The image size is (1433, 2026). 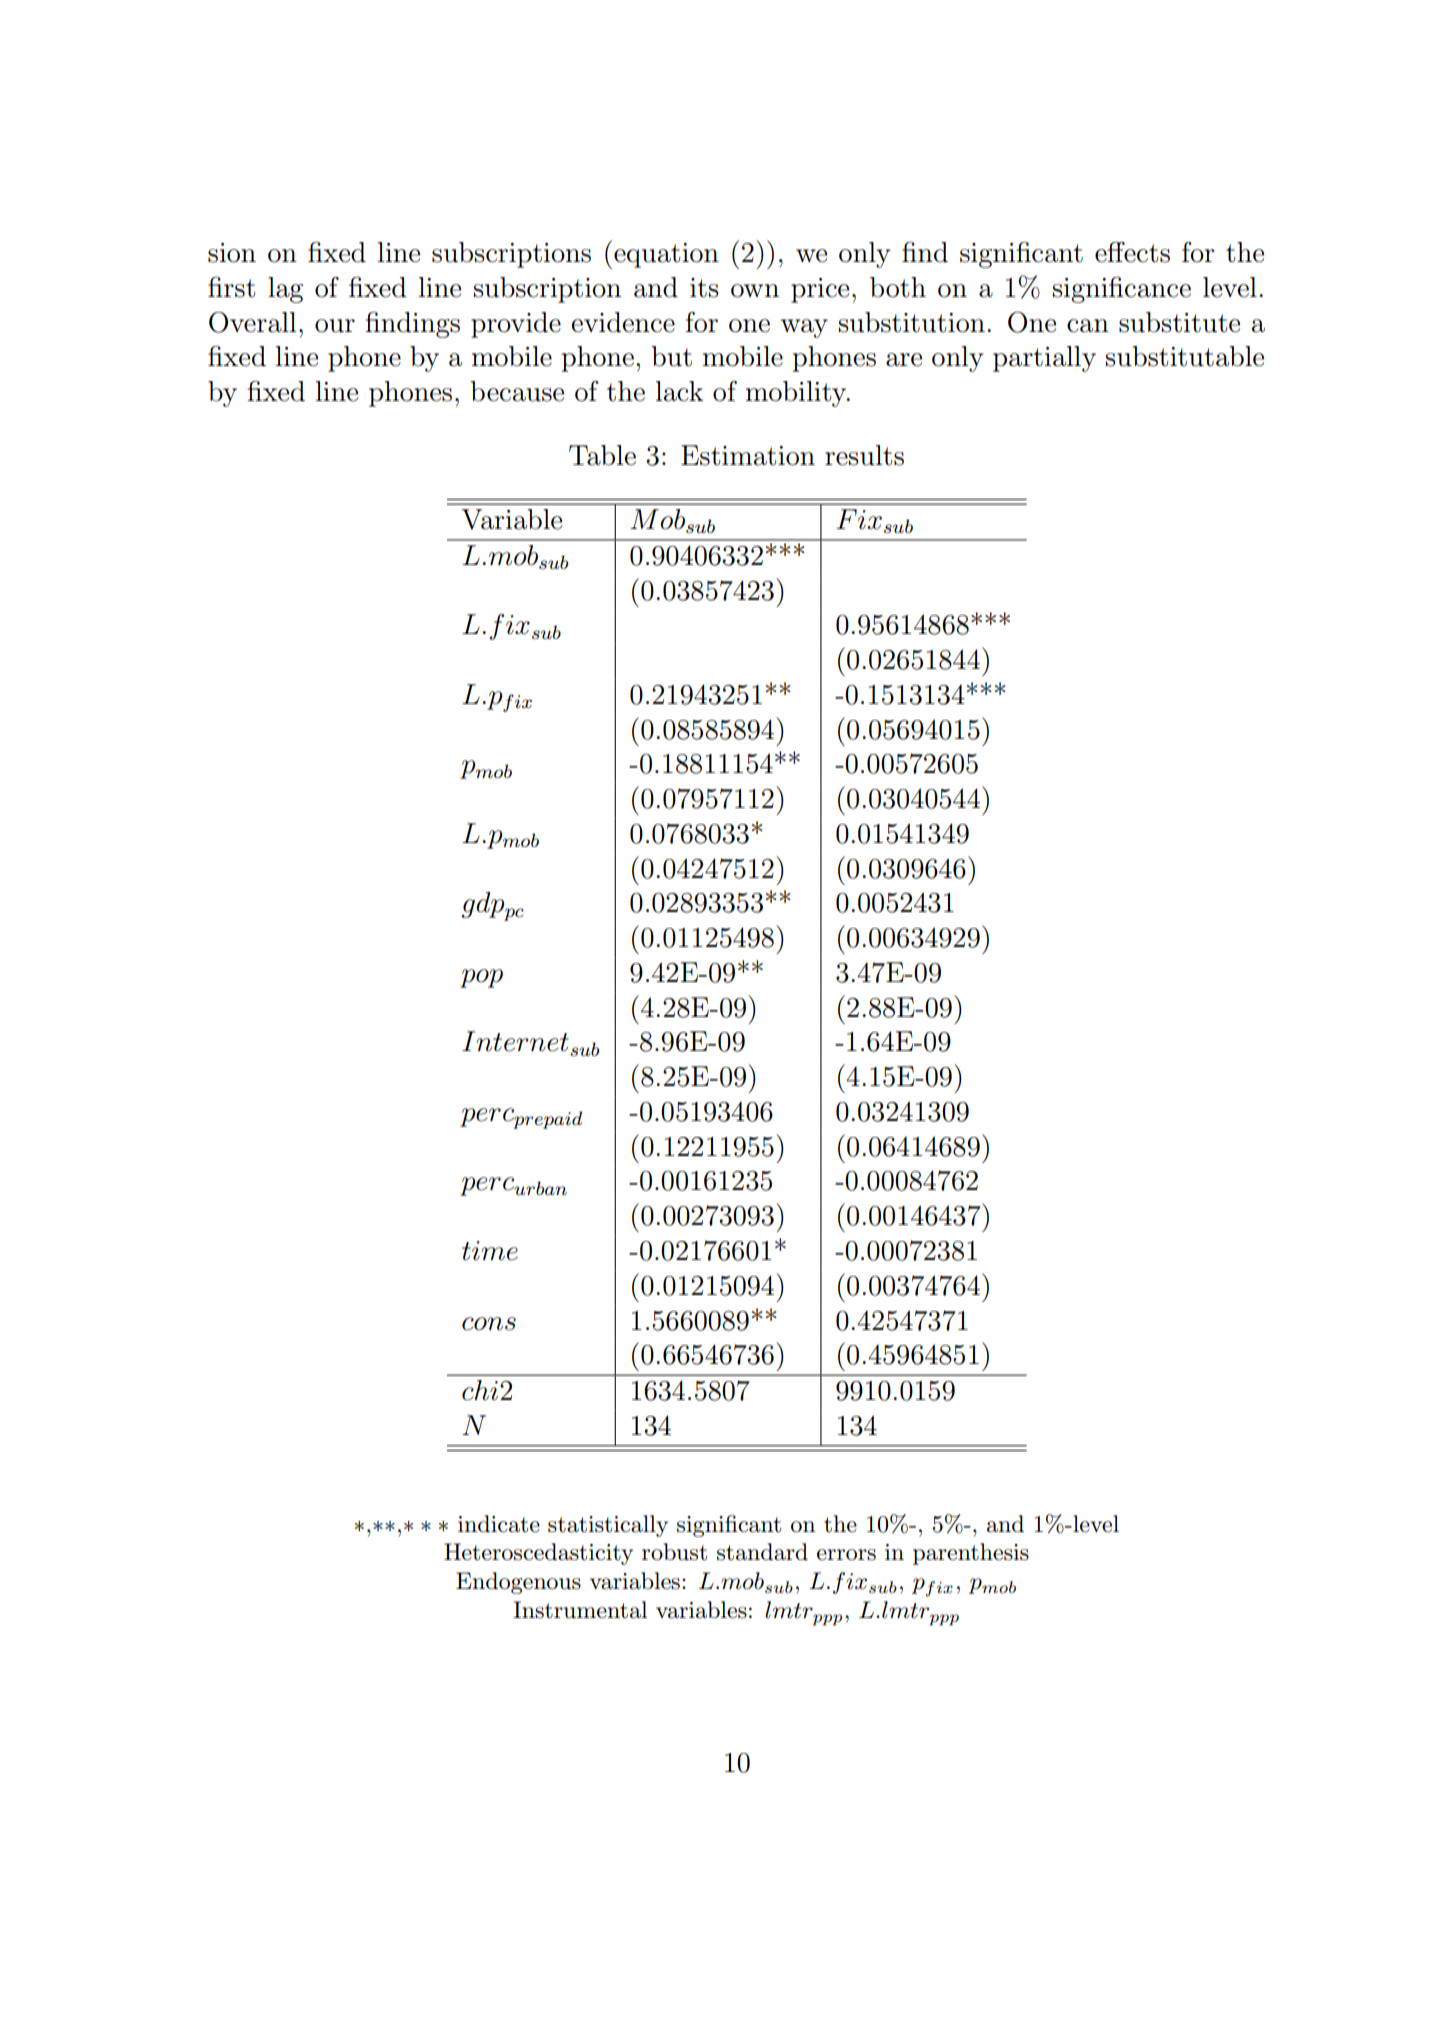 What do you see at coordinates (490, 1251) in the image?
I see `time` at bounding box center [490, 1251].
